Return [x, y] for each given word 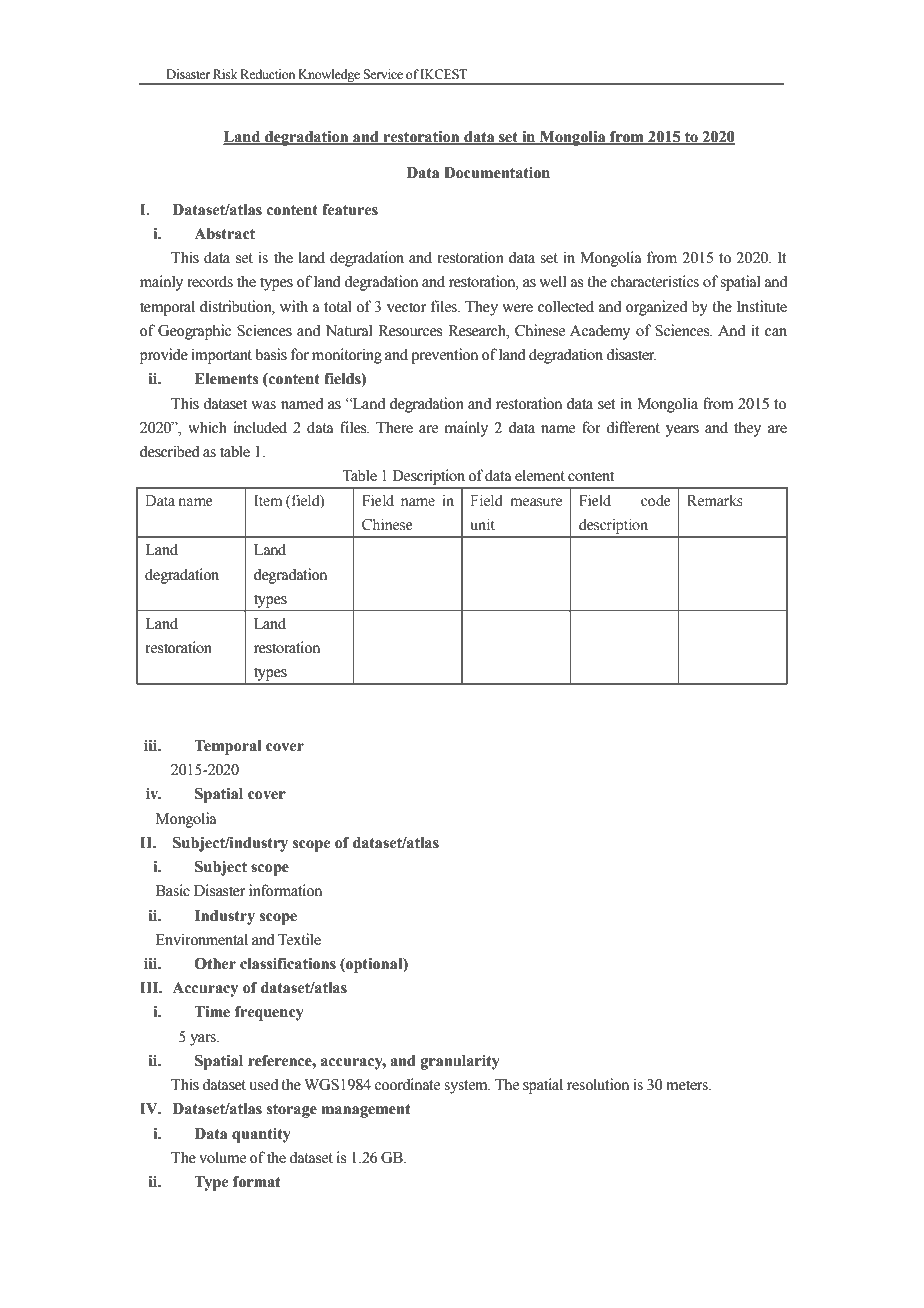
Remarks [715, 500]
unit [482, 524]
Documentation [497, 173]
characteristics [654, 281]
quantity [261, 1135]
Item [268, 500]
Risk [225, 74]
